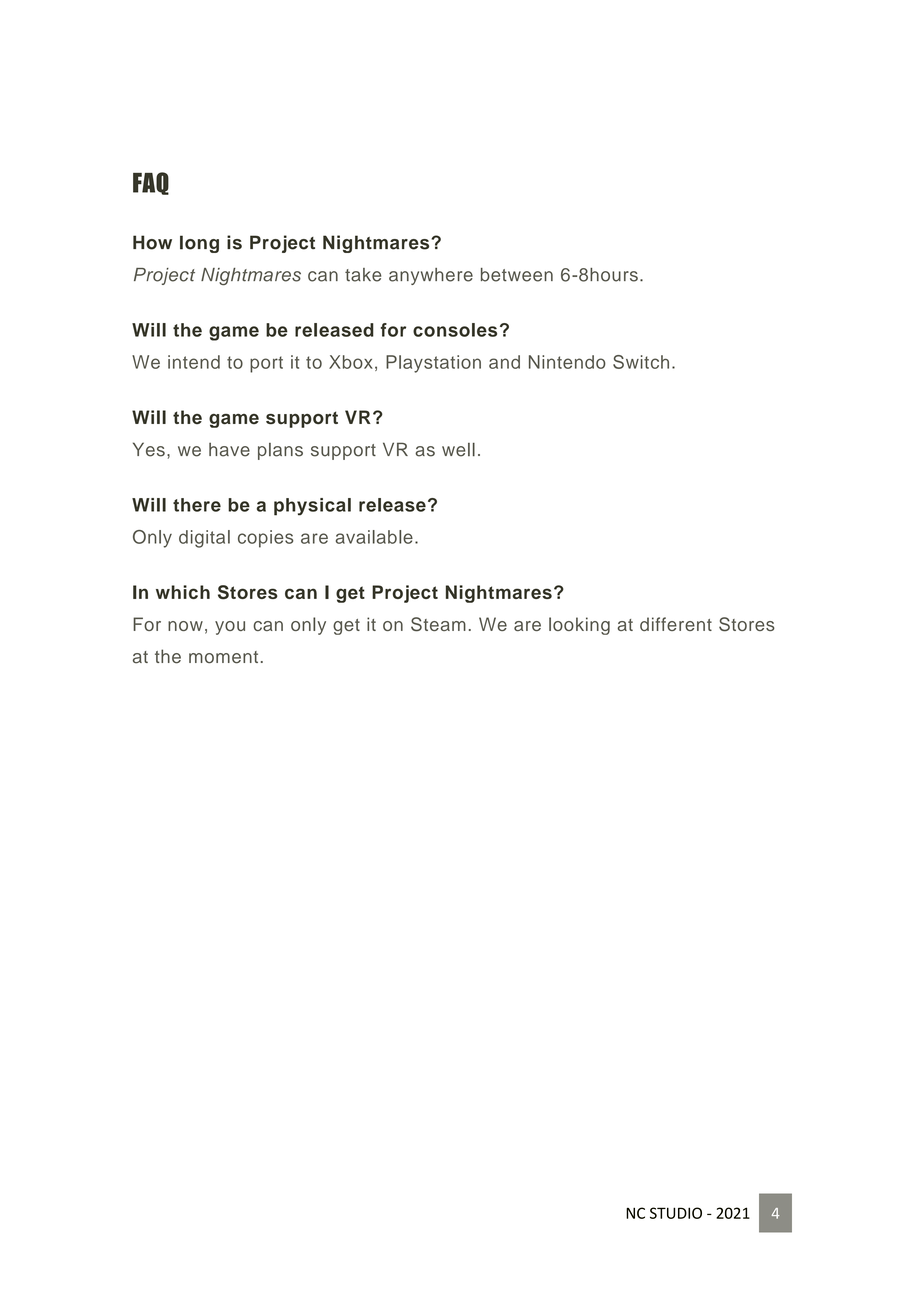 The width and height of the document is (924, 1308). I want to click on between, so click(517, 275).
